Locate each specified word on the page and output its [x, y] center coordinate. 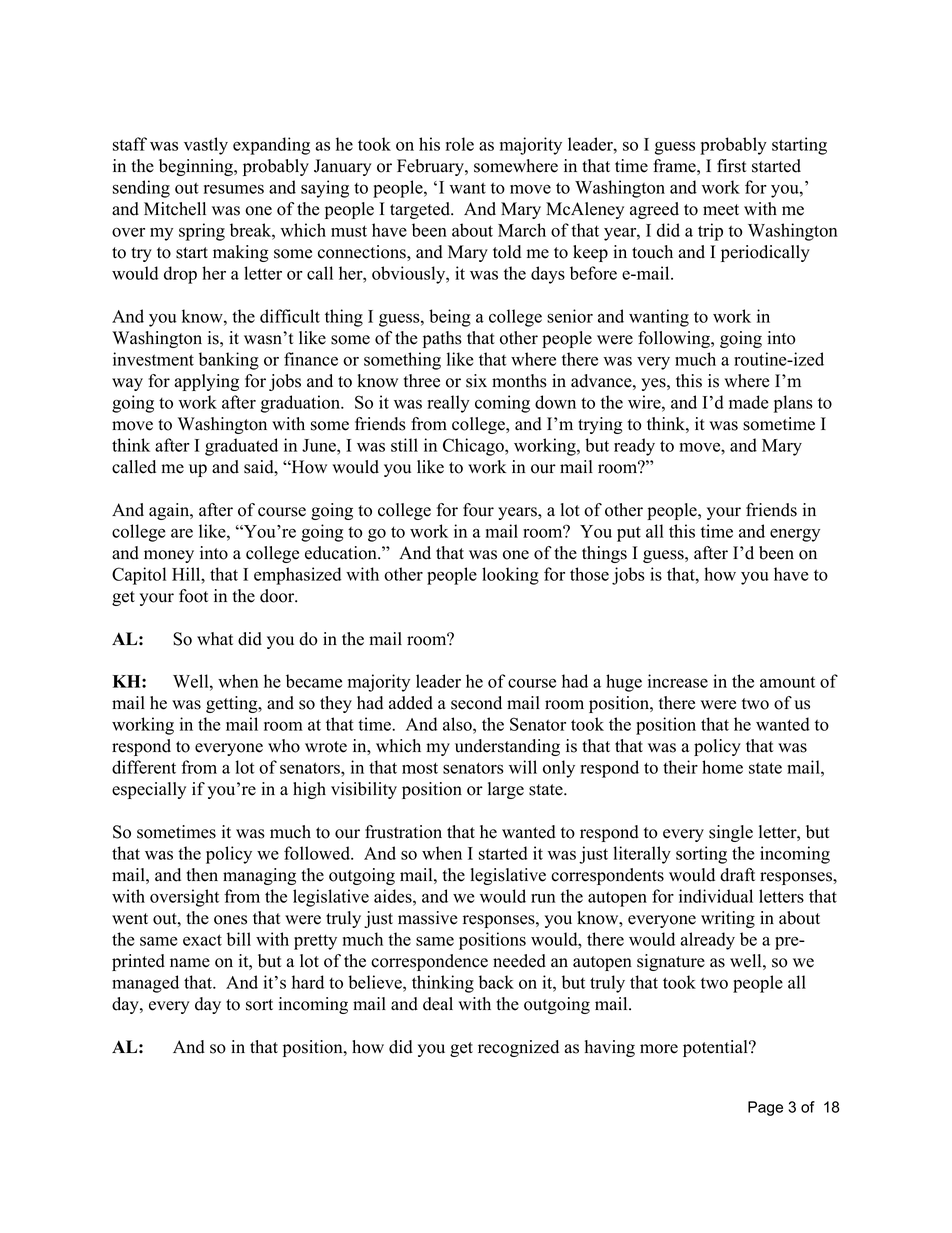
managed [145, 984]
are [182, 533]
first [732, 166]
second [476, 703]
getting [233, 704]
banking [229, 361]
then [202, 875]
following [675, 339]
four [478, 510]
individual [716, 896]
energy [795, 535]
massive [428, 918]
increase [678, 681]
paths [442, 339]
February [431, 167]
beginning [197, 167]
